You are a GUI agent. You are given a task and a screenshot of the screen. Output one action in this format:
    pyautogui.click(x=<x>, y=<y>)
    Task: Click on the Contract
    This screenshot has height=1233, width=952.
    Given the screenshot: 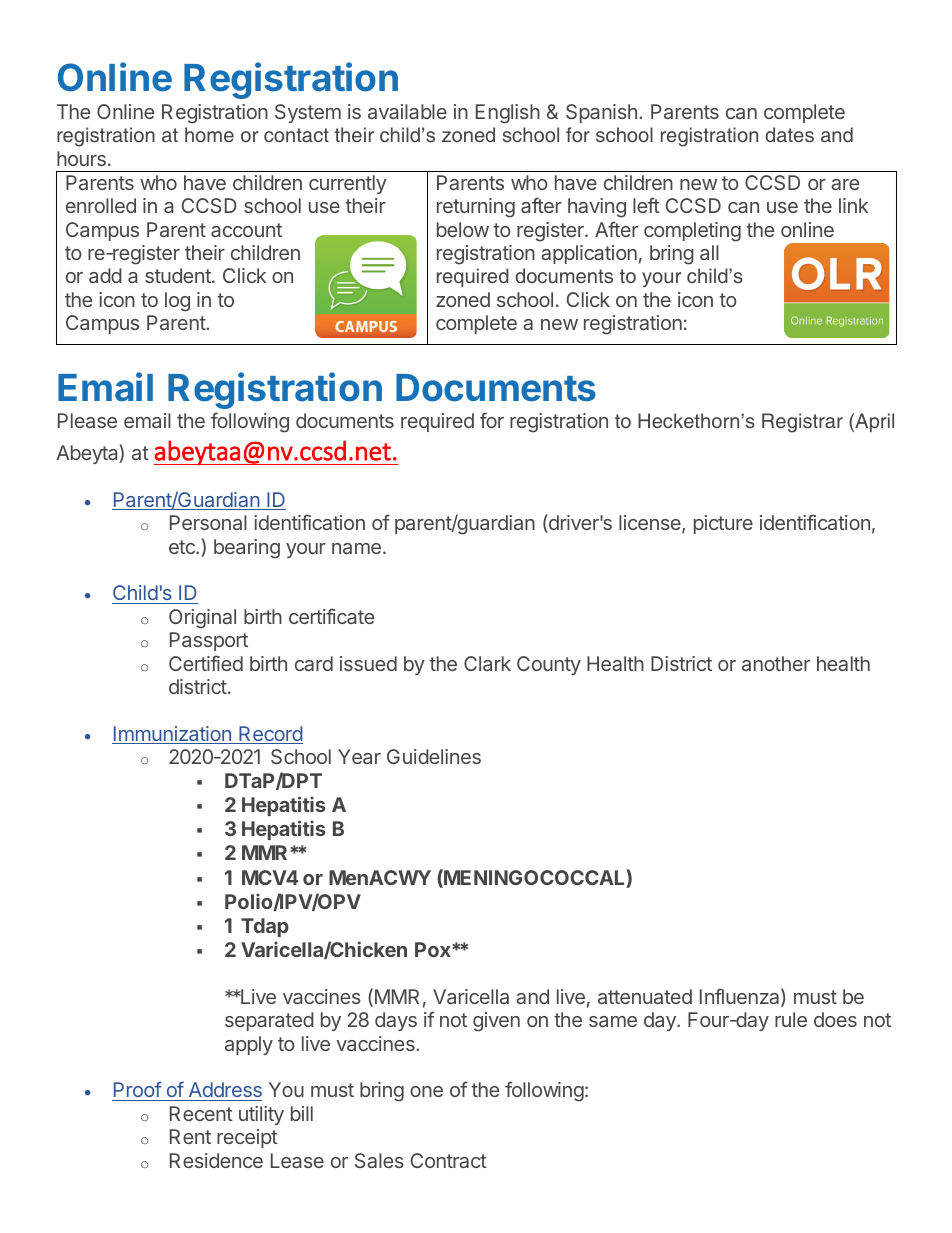 What is the action you would take?
    pyautogui.click(x=449, y=1160)
